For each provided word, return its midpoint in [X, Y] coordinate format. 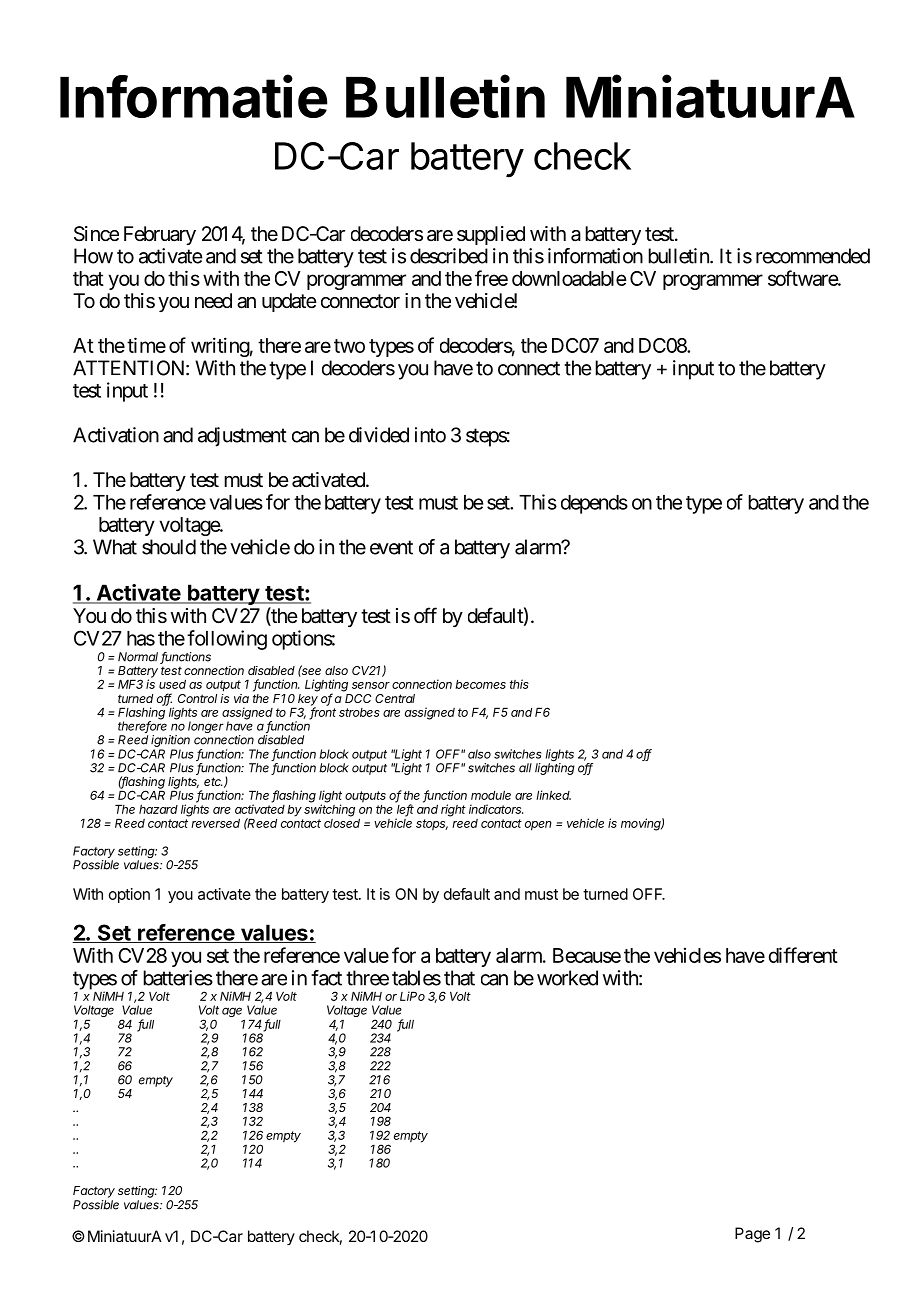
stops [432, 825]
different [803, 955]
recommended [813, 256]
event [391, 547]
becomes [480, 684]
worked [567, 978]
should [169, 547]
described [449, 256]
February [160, 235]
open [538, 826]
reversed [215, 823]
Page [752, 1235]
